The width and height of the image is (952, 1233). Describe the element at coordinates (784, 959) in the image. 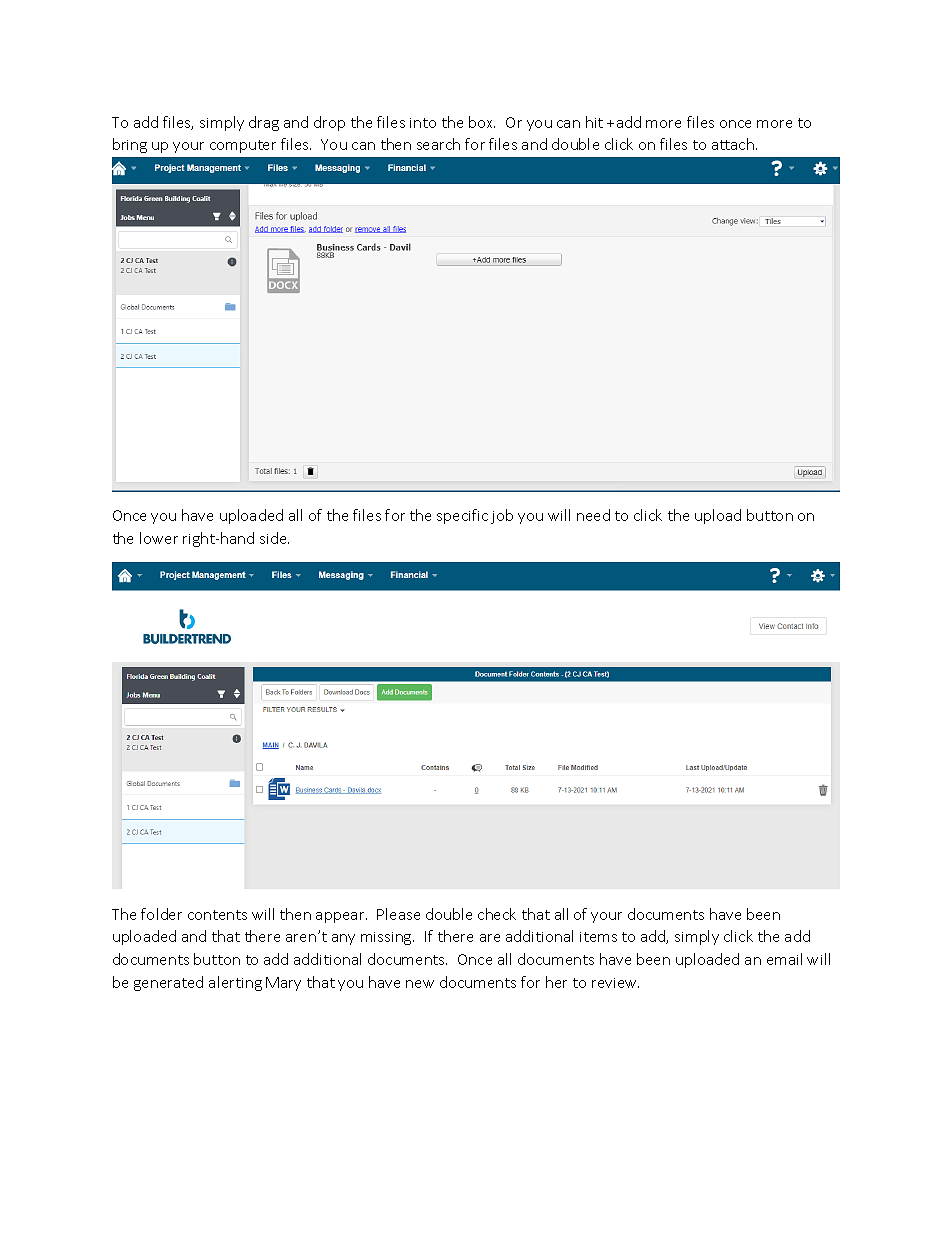

I see `email` at that location.
